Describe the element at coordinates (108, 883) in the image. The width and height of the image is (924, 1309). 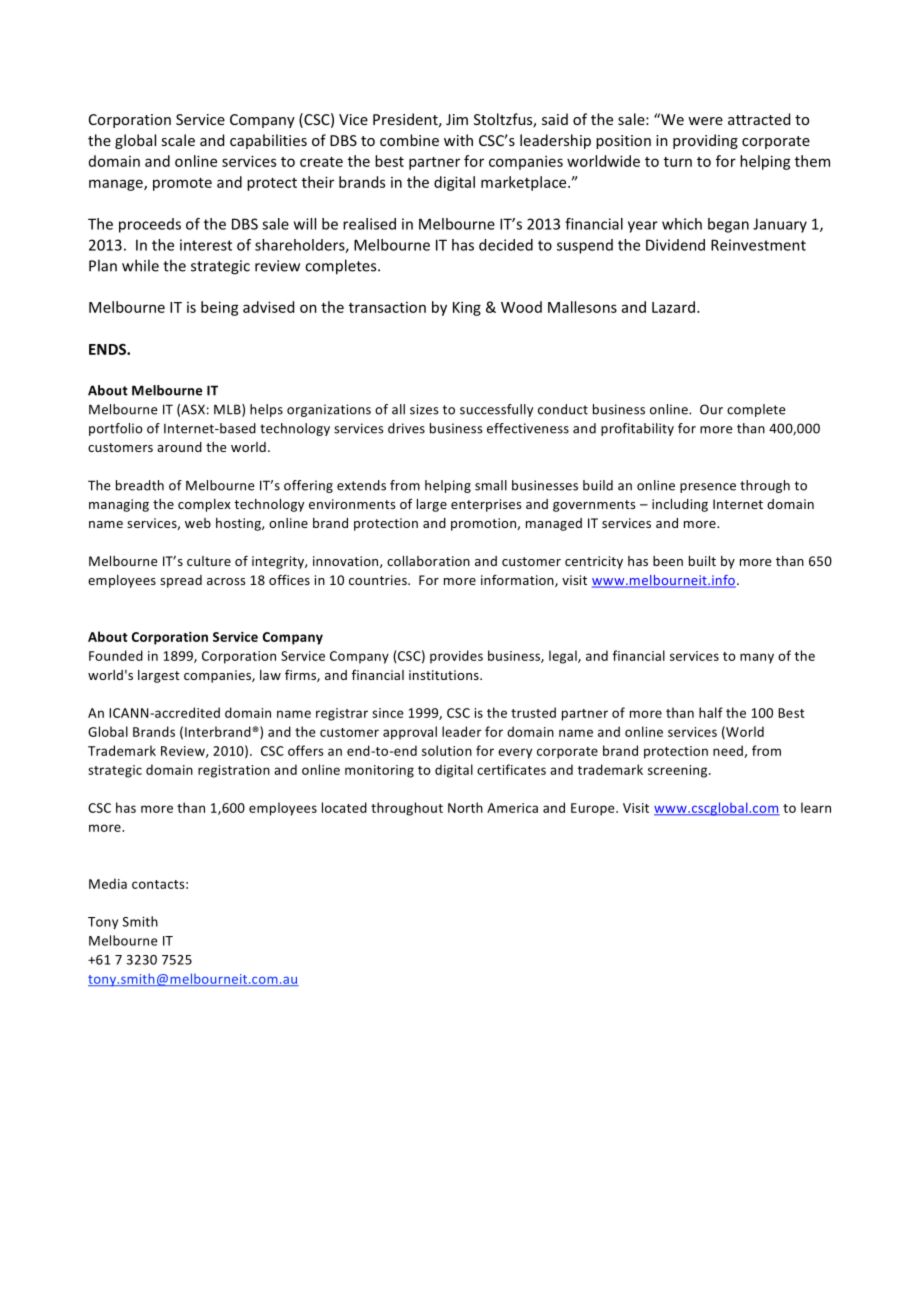
I see `Media` at that location.
